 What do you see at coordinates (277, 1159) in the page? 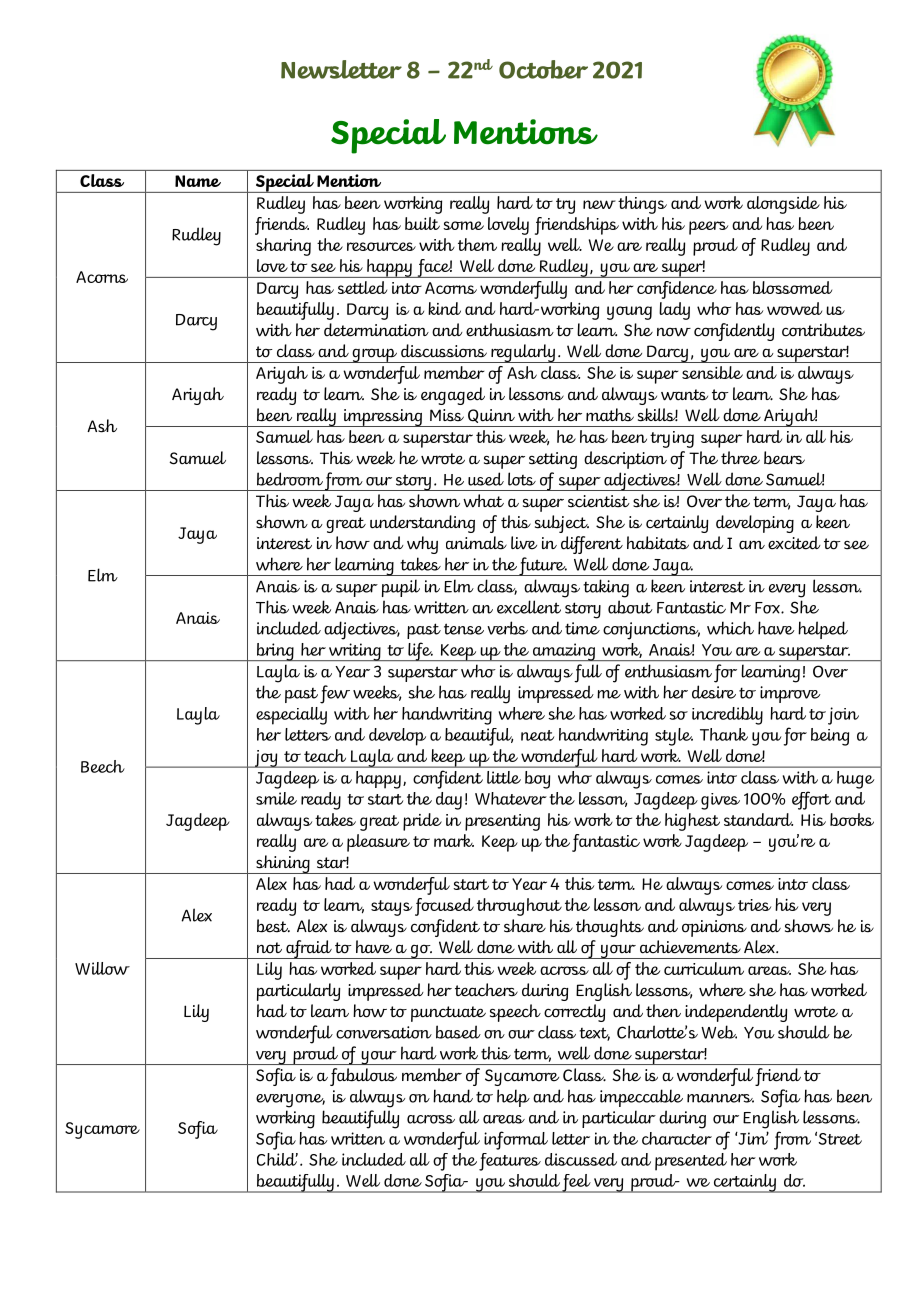
I see `Child` at bounding box center [277, 1159].
